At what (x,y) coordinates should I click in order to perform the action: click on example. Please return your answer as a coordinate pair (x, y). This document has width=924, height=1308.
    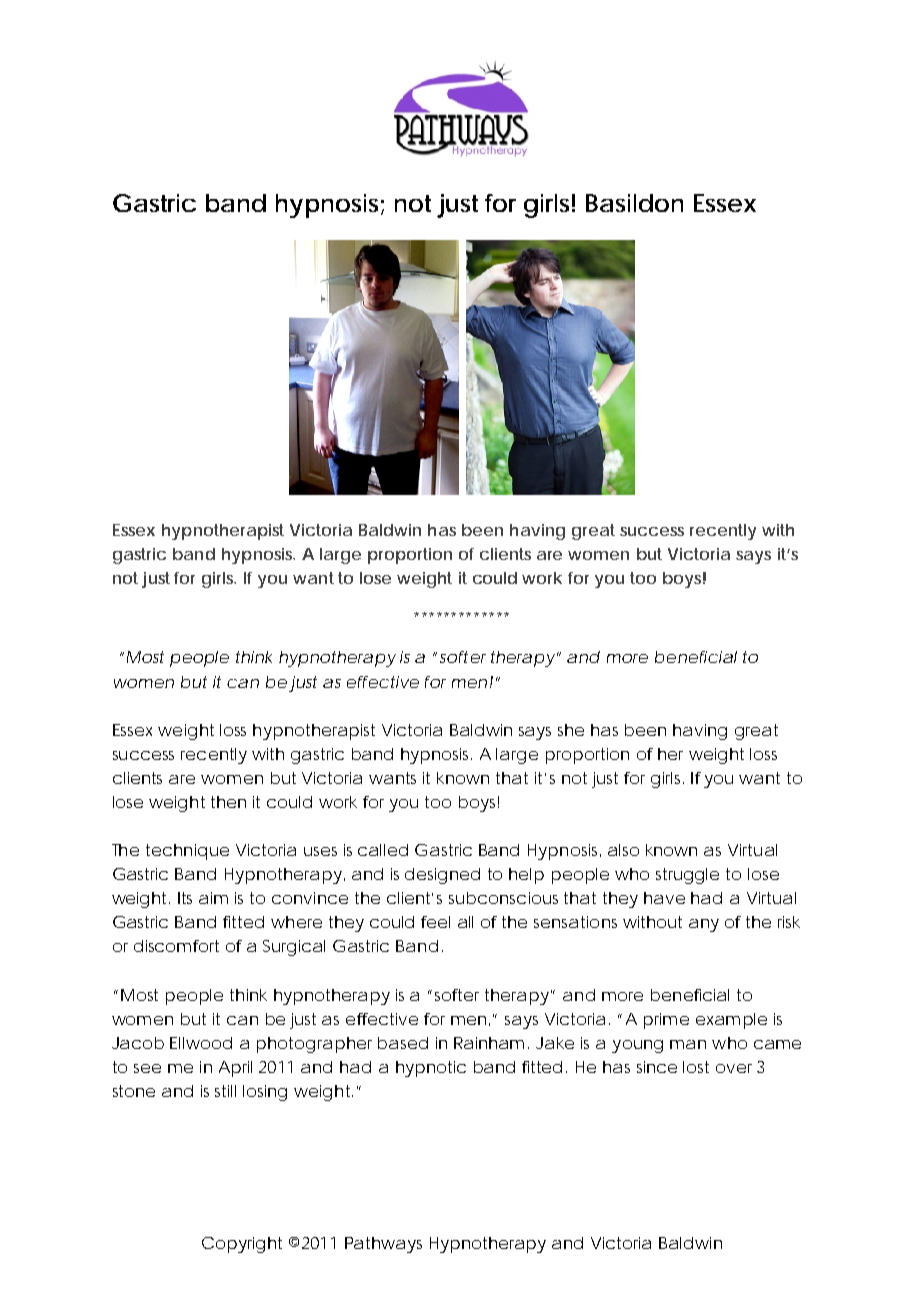
    Looking at the image, I should click on (731, 1021).
